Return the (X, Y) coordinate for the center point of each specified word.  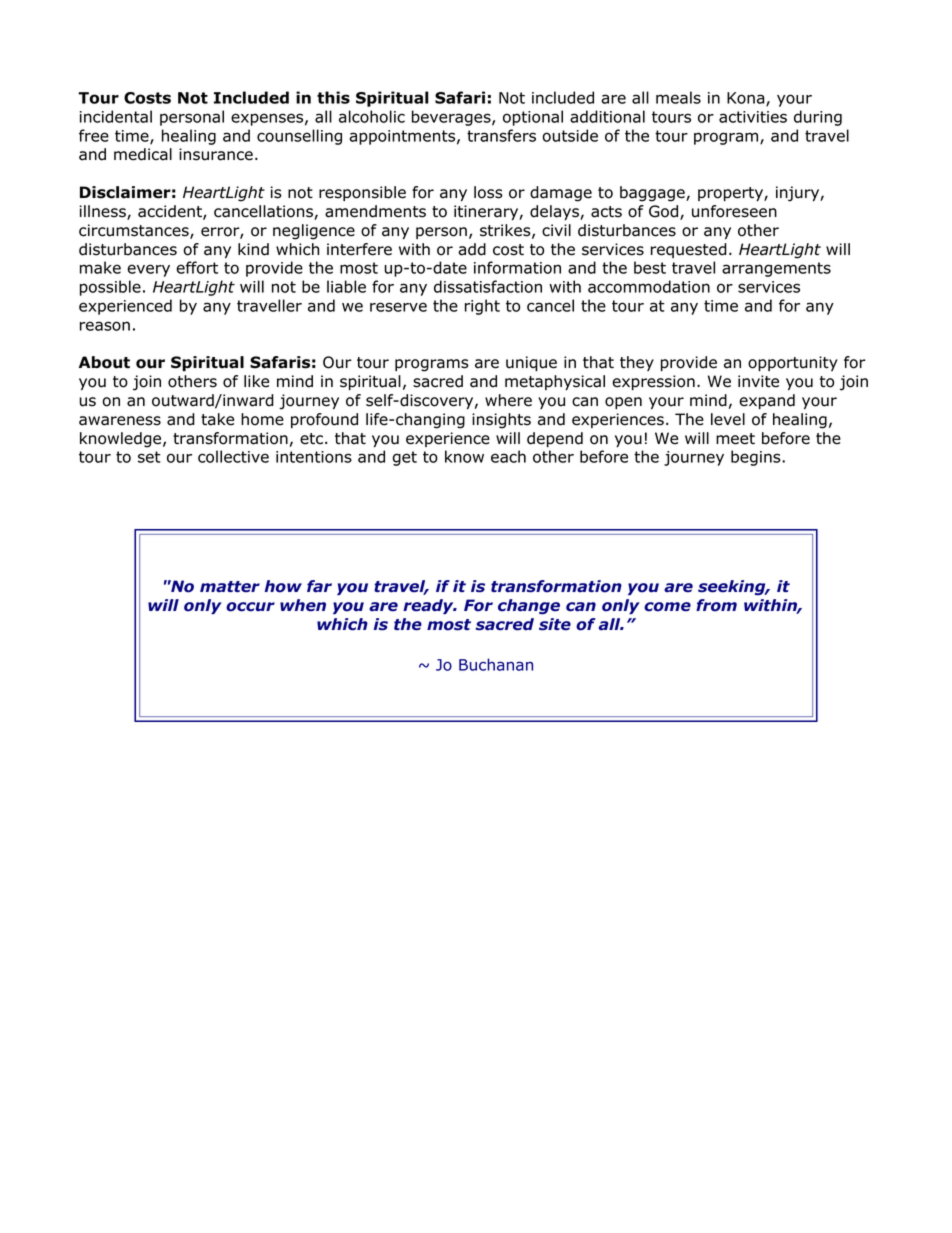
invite (758, 381)
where (508, 400)
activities (753, 117)
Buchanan (496, 664)
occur (250, 607)
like (256, 381)
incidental (116, 116)
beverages (452, 118)
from (716, 605)
